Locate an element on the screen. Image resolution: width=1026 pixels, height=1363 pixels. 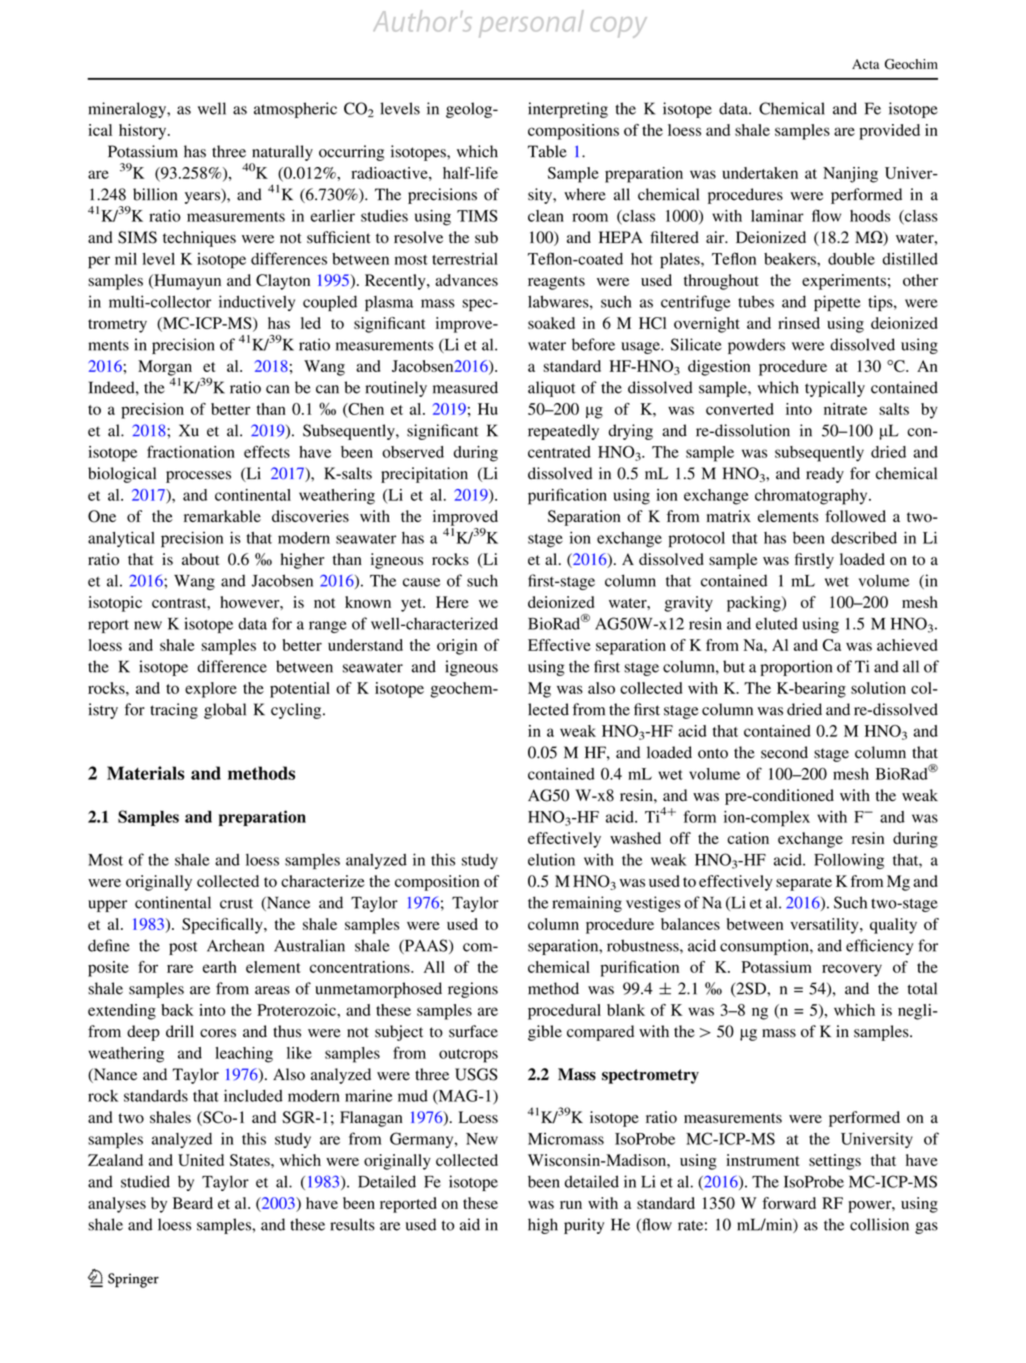
rinsed is located at coordinates (799, 323).
